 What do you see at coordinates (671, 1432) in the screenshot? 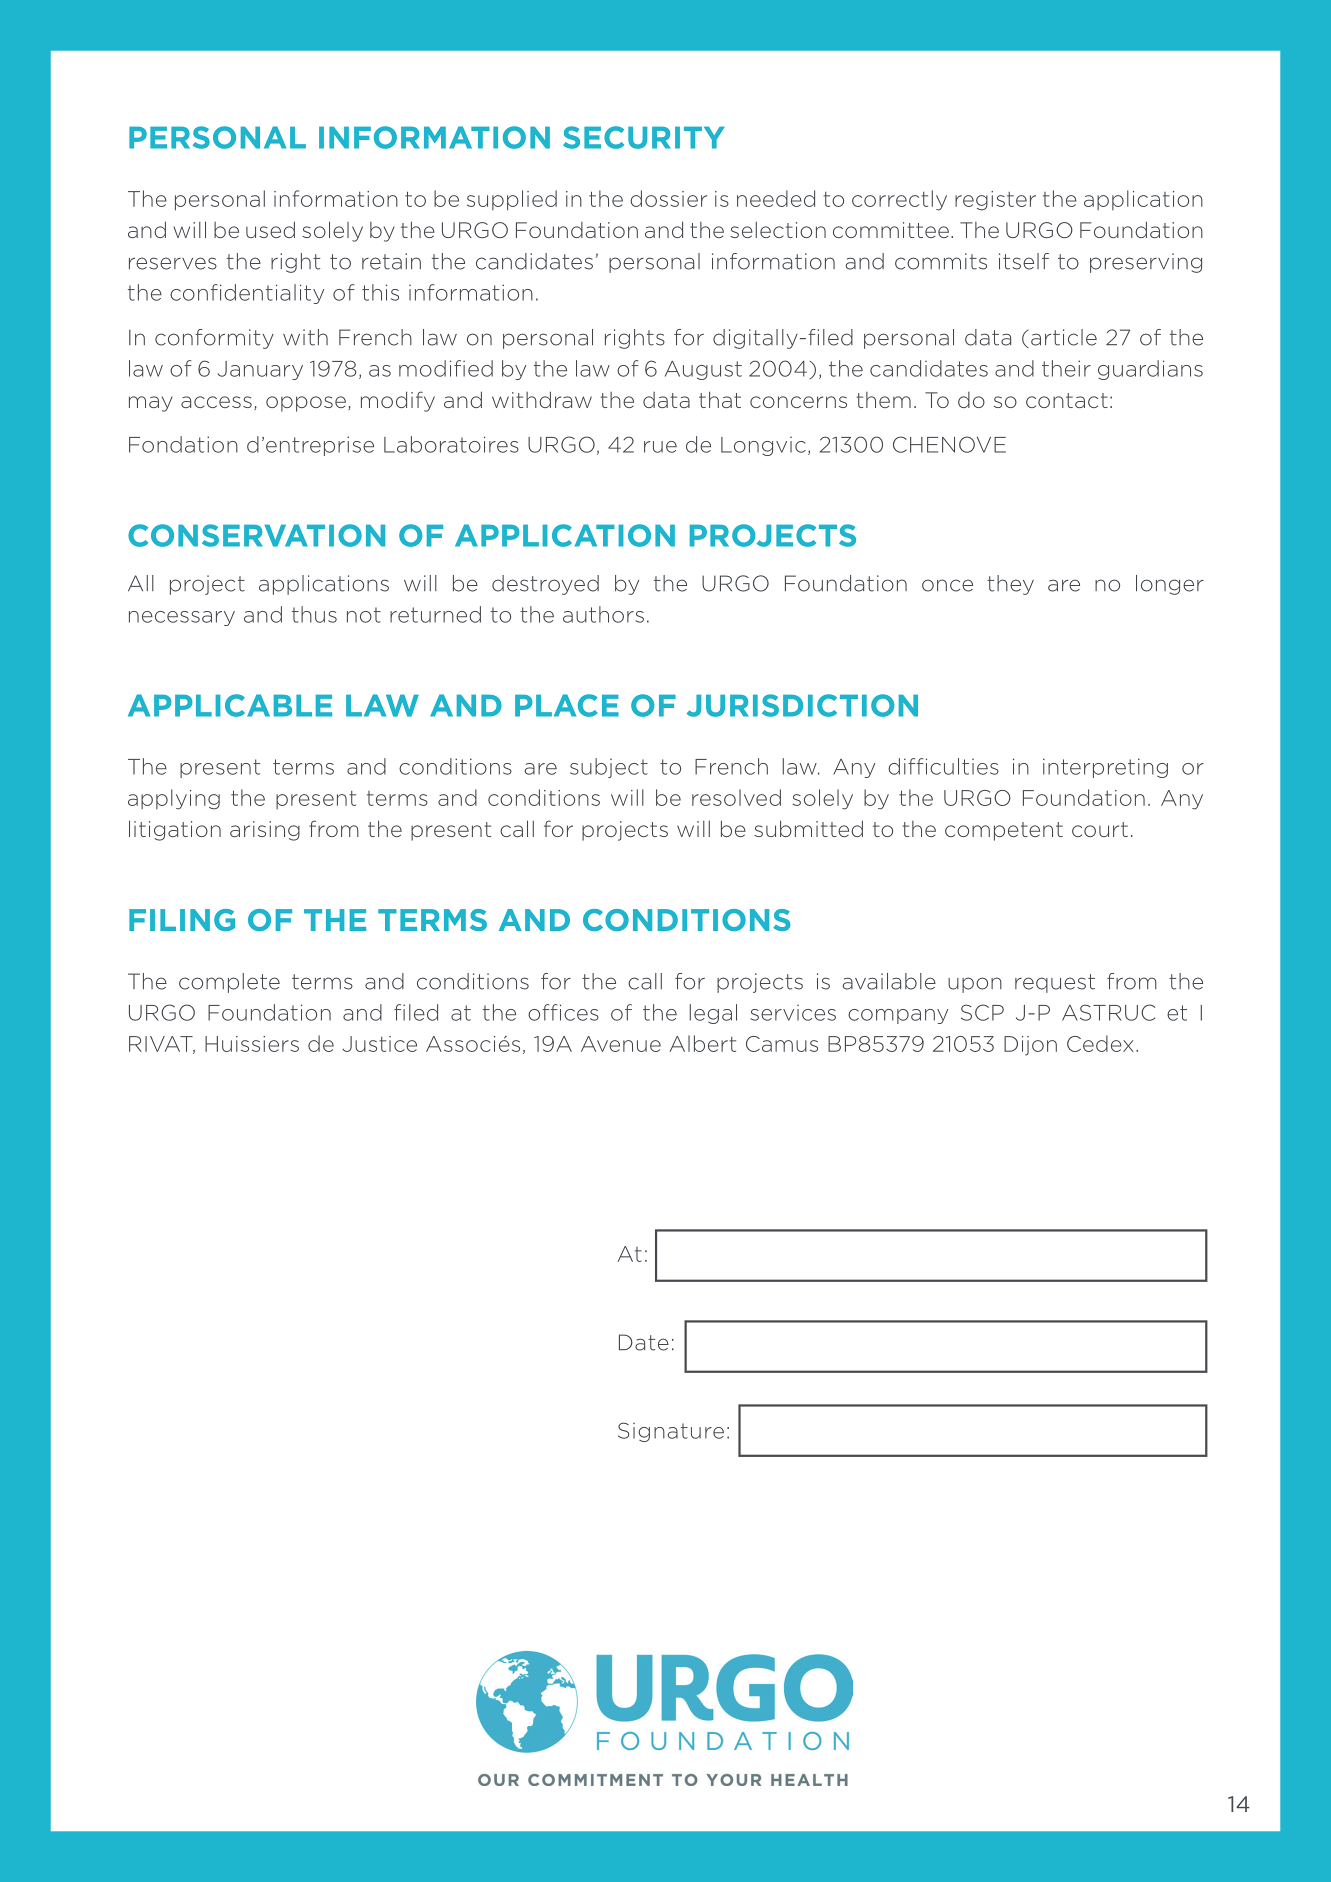
I see `Signature` at bounding box center [671, 1432].
